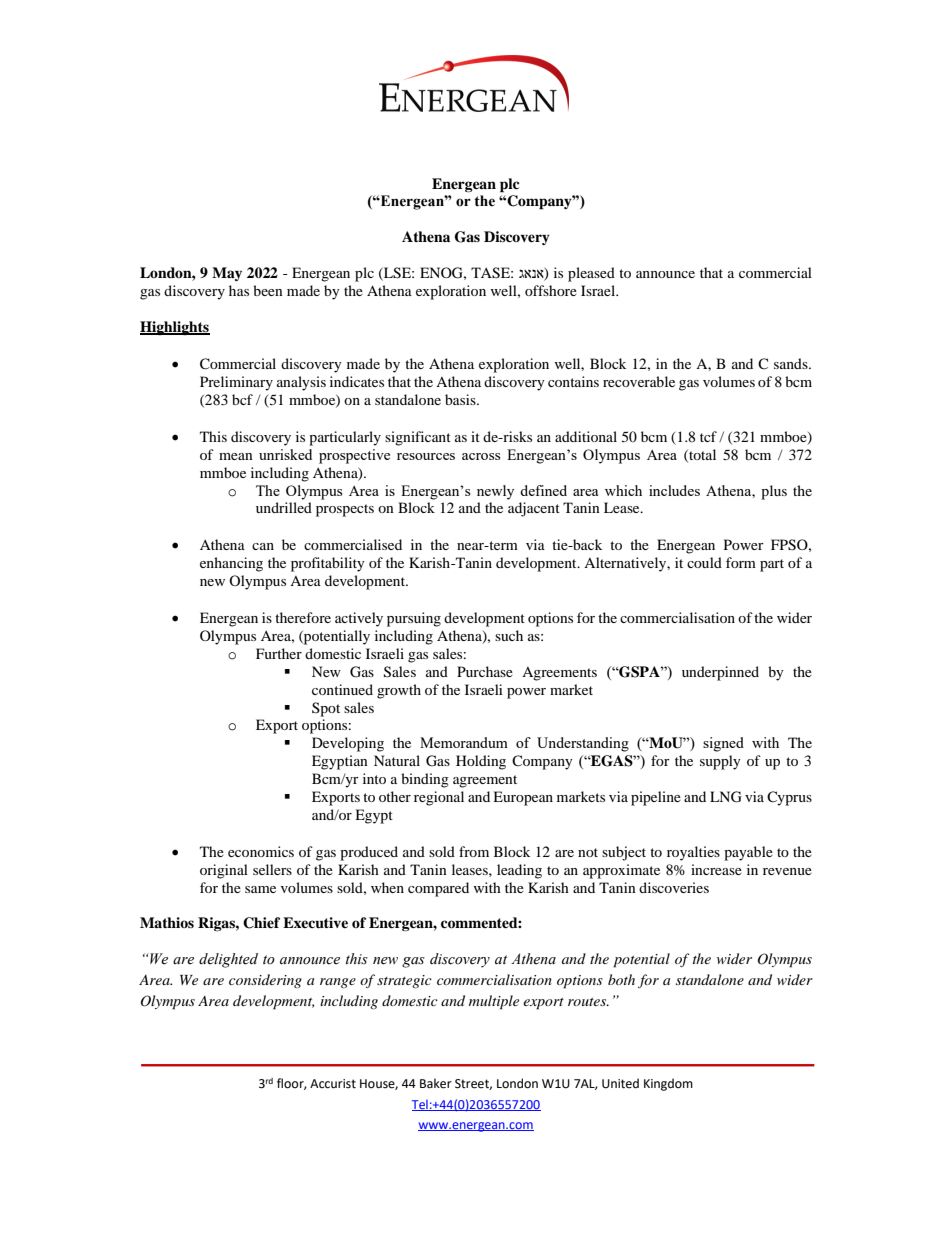 The width and height of the document is (952, 1233). What do you see at coordinates (720, 673) in the document?
I see `underpinned` at bounding box center [720, 673].
